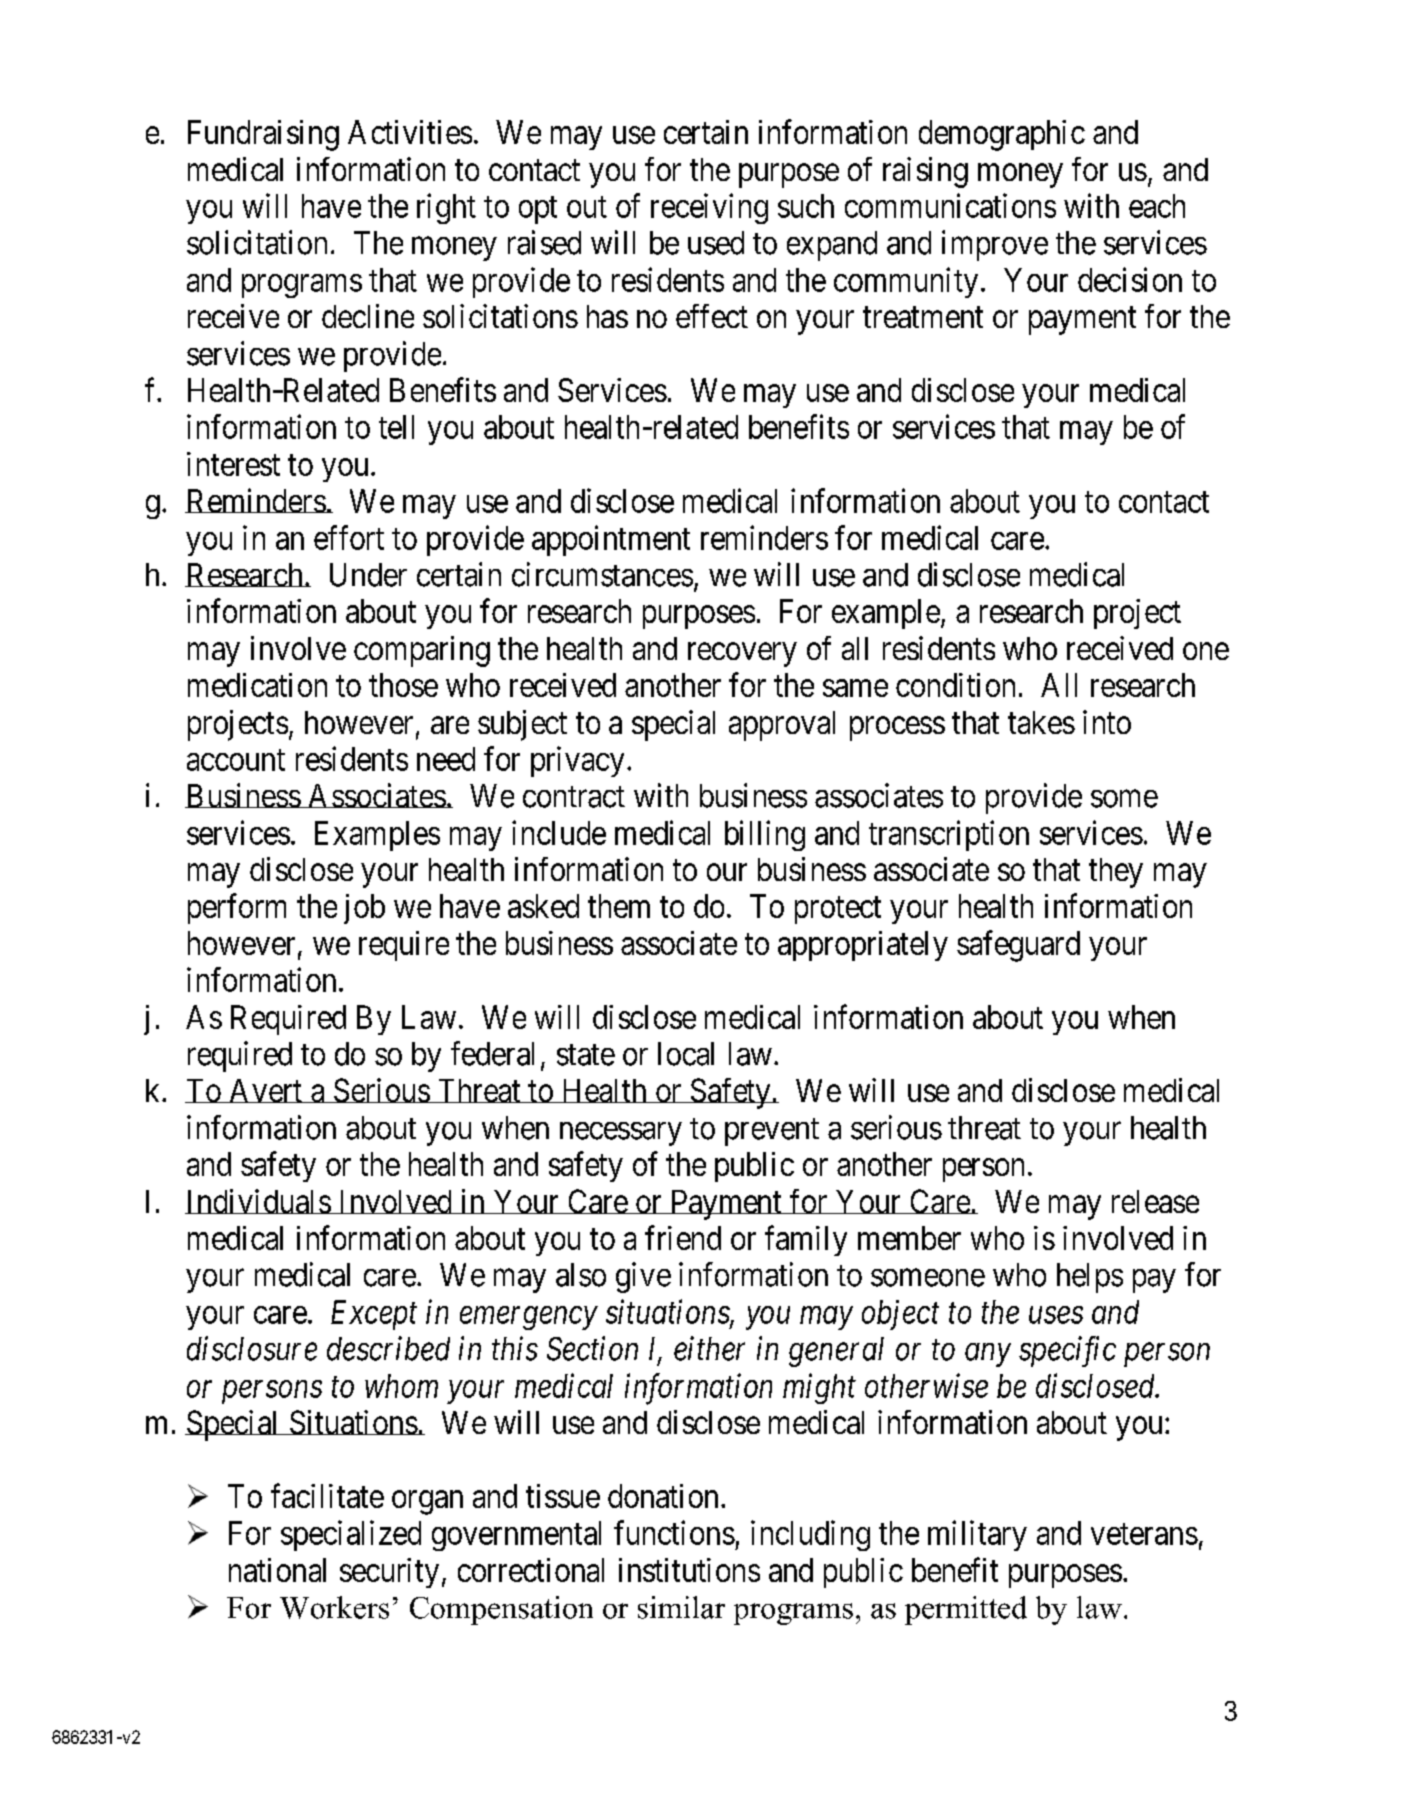  I want to click on right, so click(446, 208).
